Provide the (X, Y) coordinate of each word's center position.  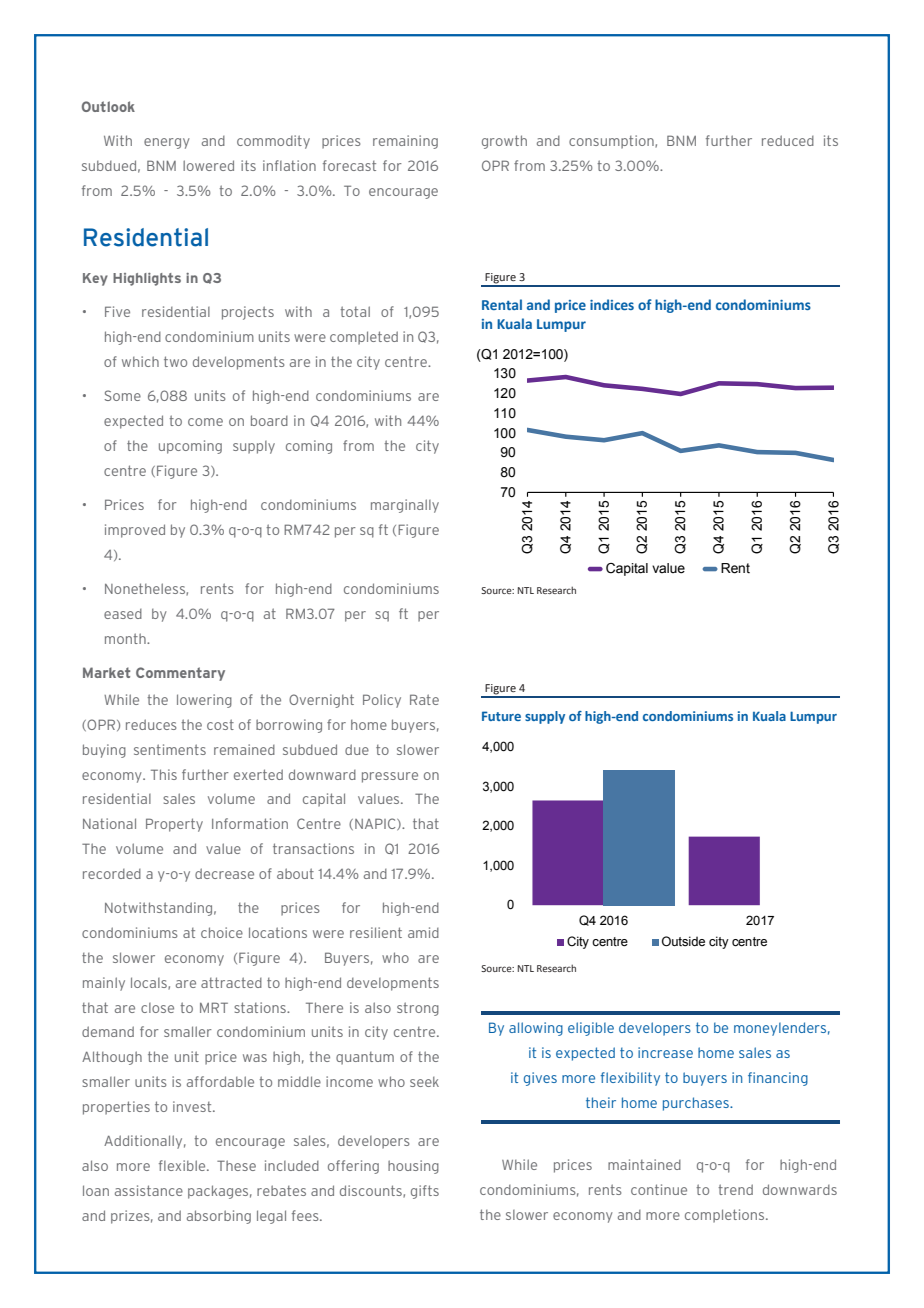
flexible (183, 1165)
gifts (425, 1192)
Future (501, 716)
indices (612, 304)
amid (423, 932)
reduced (788, 140)
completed (364, 337)
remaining (405, 142)
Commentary (180, 674)
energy (167, 143)
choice (222, 932)
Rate (424, 699)
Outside (683, 941)
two (175, 361)
